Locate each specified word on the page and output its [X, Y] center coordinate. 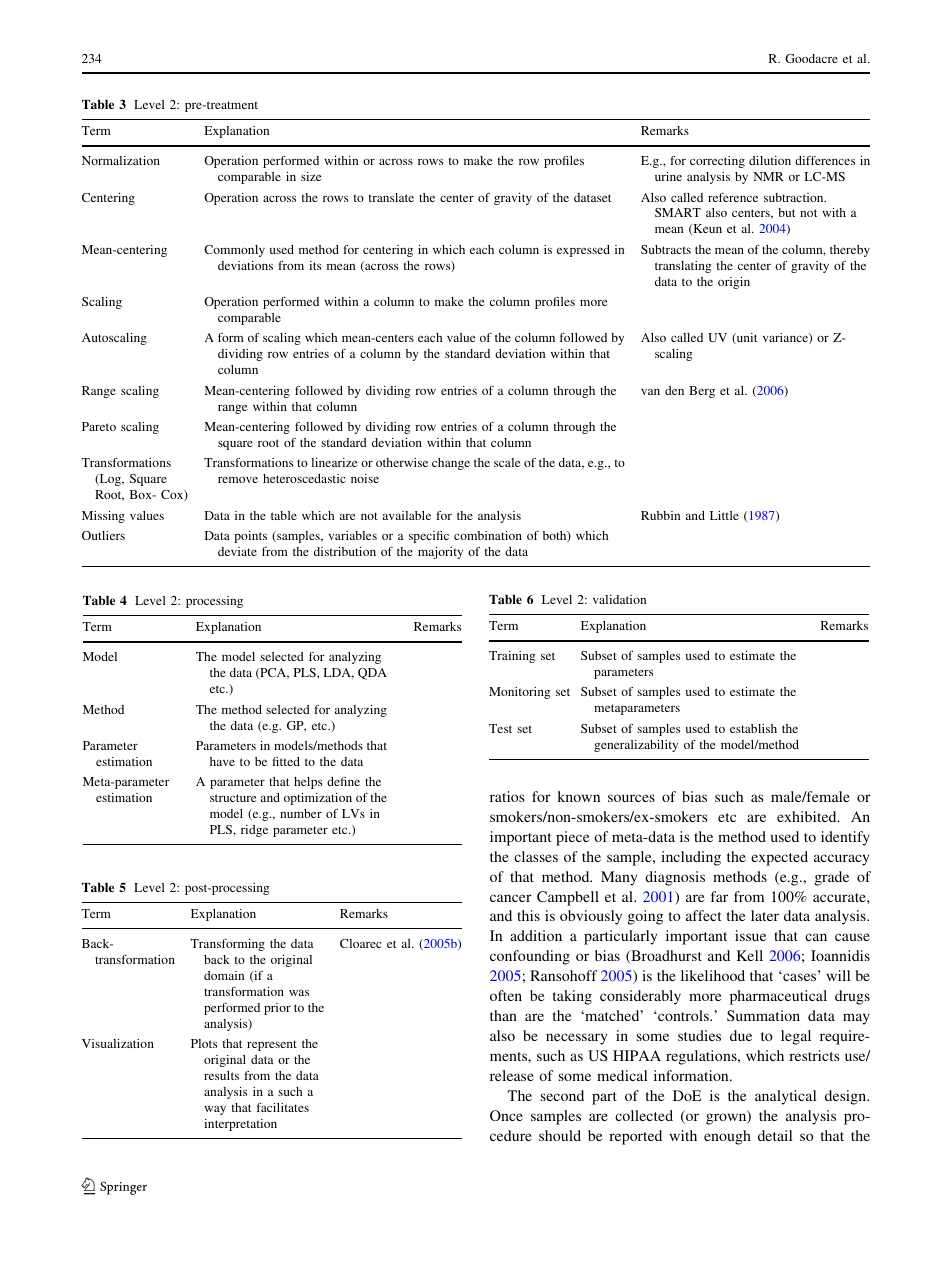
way [215, 1110]
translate [391, 197]
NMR [768, 176]
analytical [785, 1097]
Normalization [121, 160]
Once [506, 1115]
